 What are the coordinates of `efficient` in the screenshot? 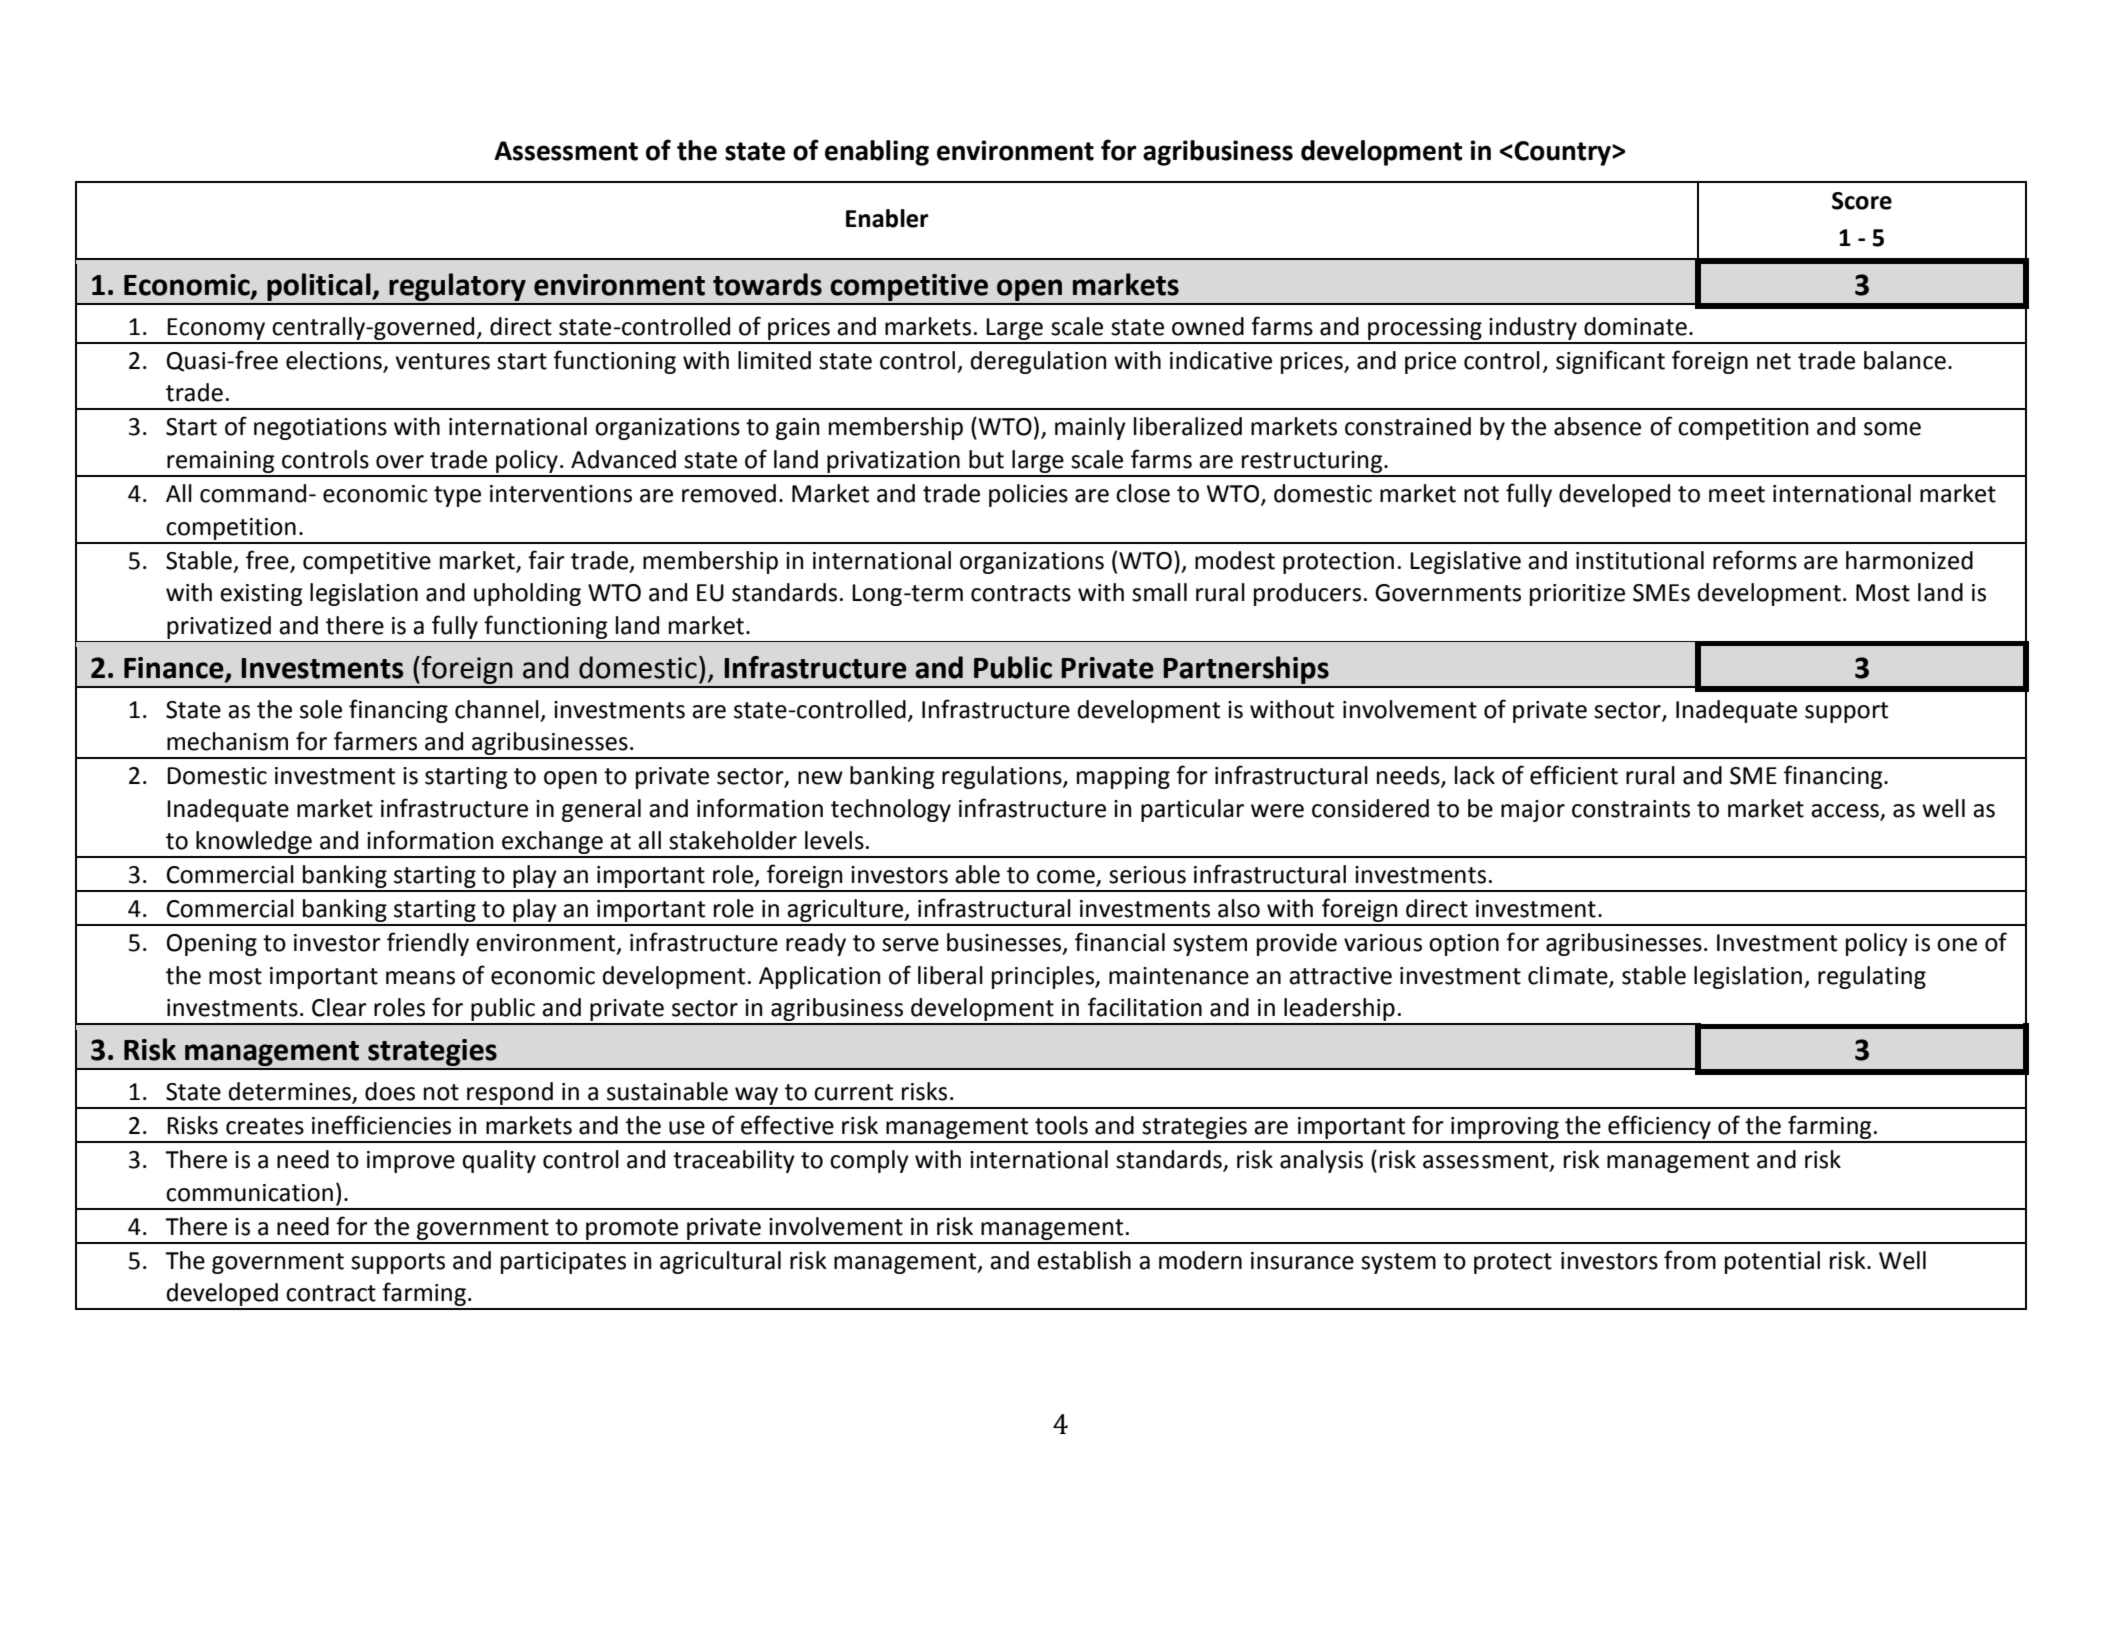 It's located at (1574, 775).
